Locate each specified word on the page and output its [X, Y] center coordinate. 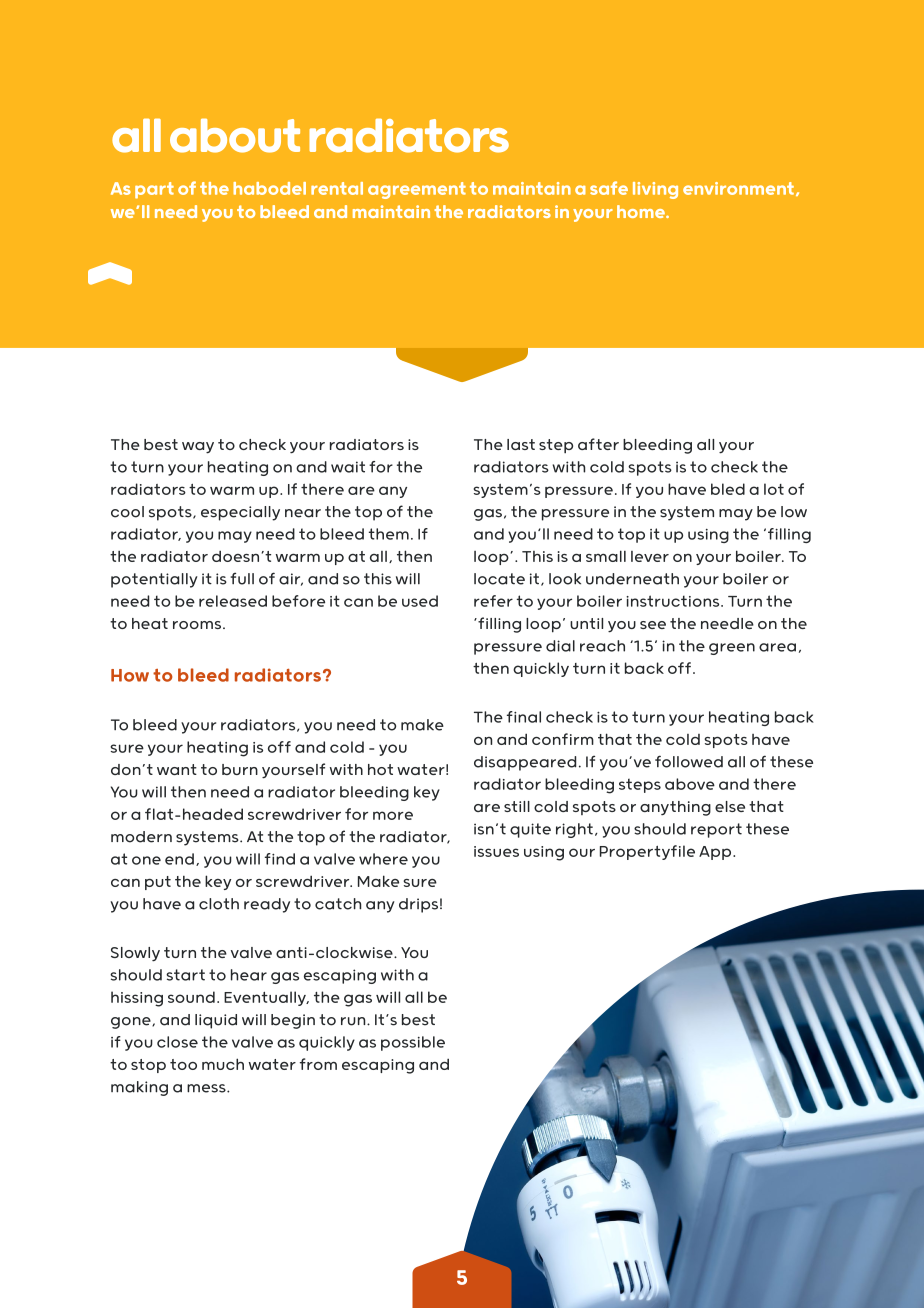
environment [738, 188]
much [223, 1064]
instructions [674, 601]
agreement [417, 190]
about [235, 135]
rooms [198, 625]
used [420, 601]
